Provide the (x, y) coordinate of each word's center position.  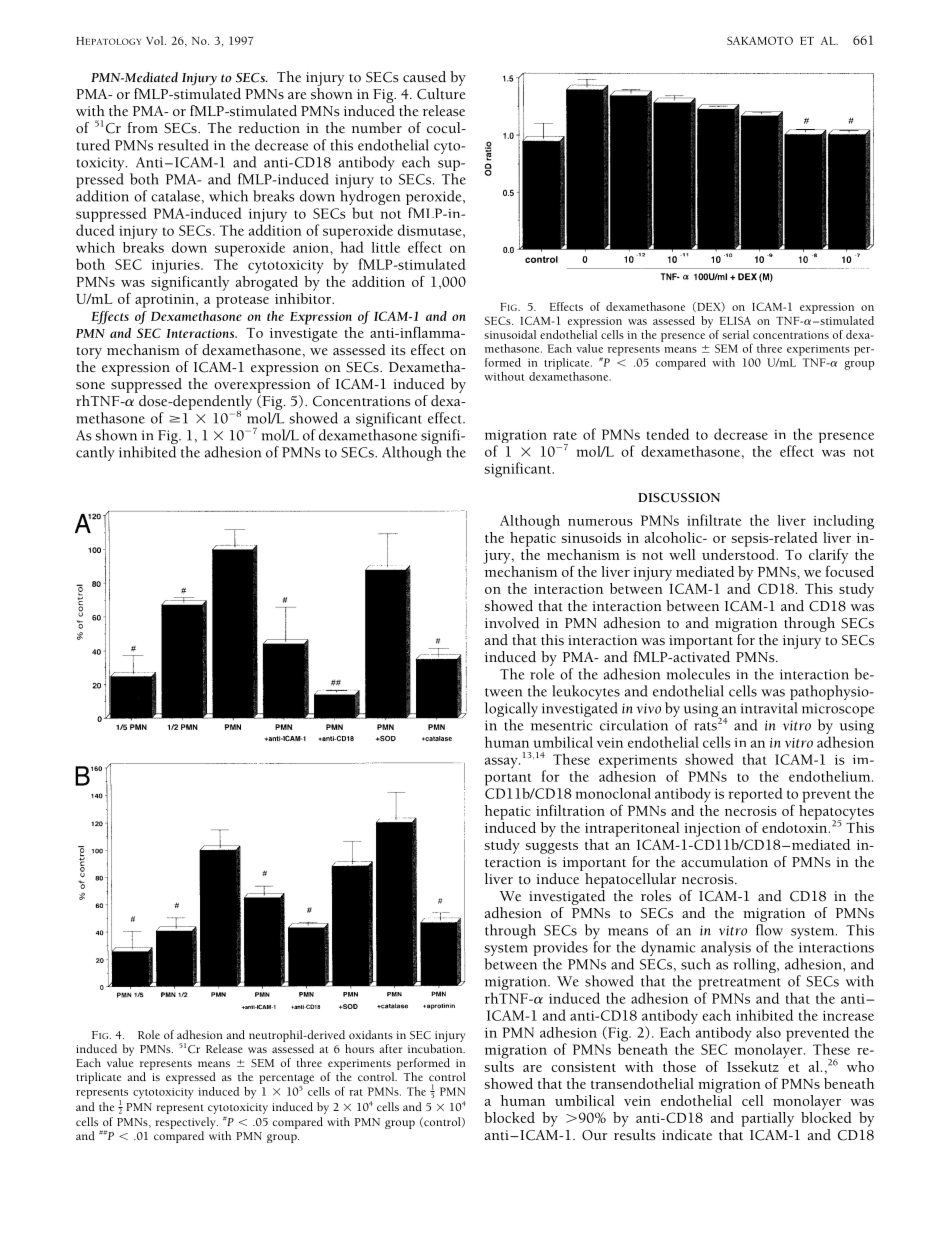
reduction (269, 128)
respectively (186, 1123)
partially (767, 1119)
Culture (441, 94)
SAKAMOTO (760, 40)
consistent (583, 1067)
